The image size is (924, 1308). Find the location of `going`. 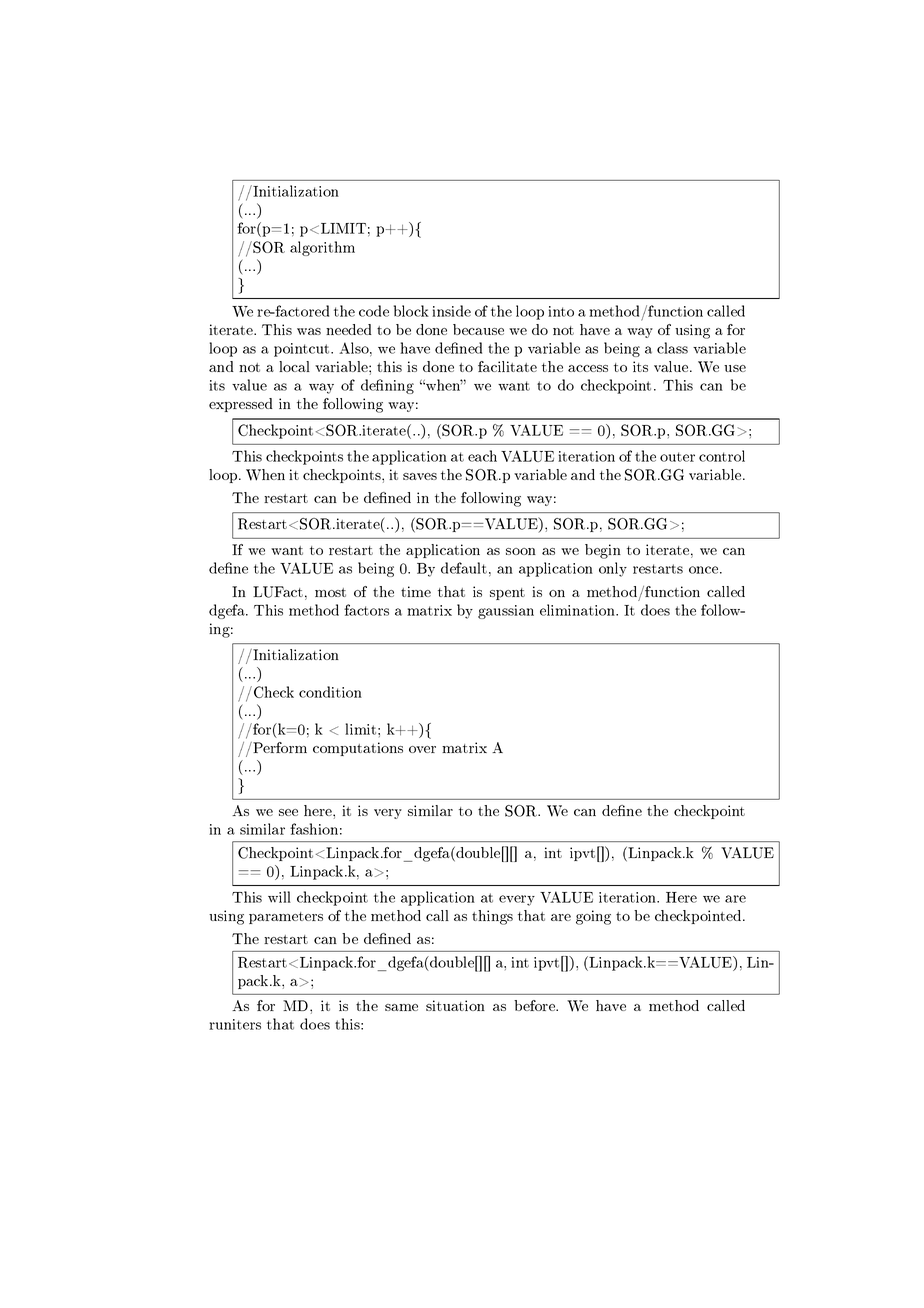

going is located at coordinates (593, 917).
